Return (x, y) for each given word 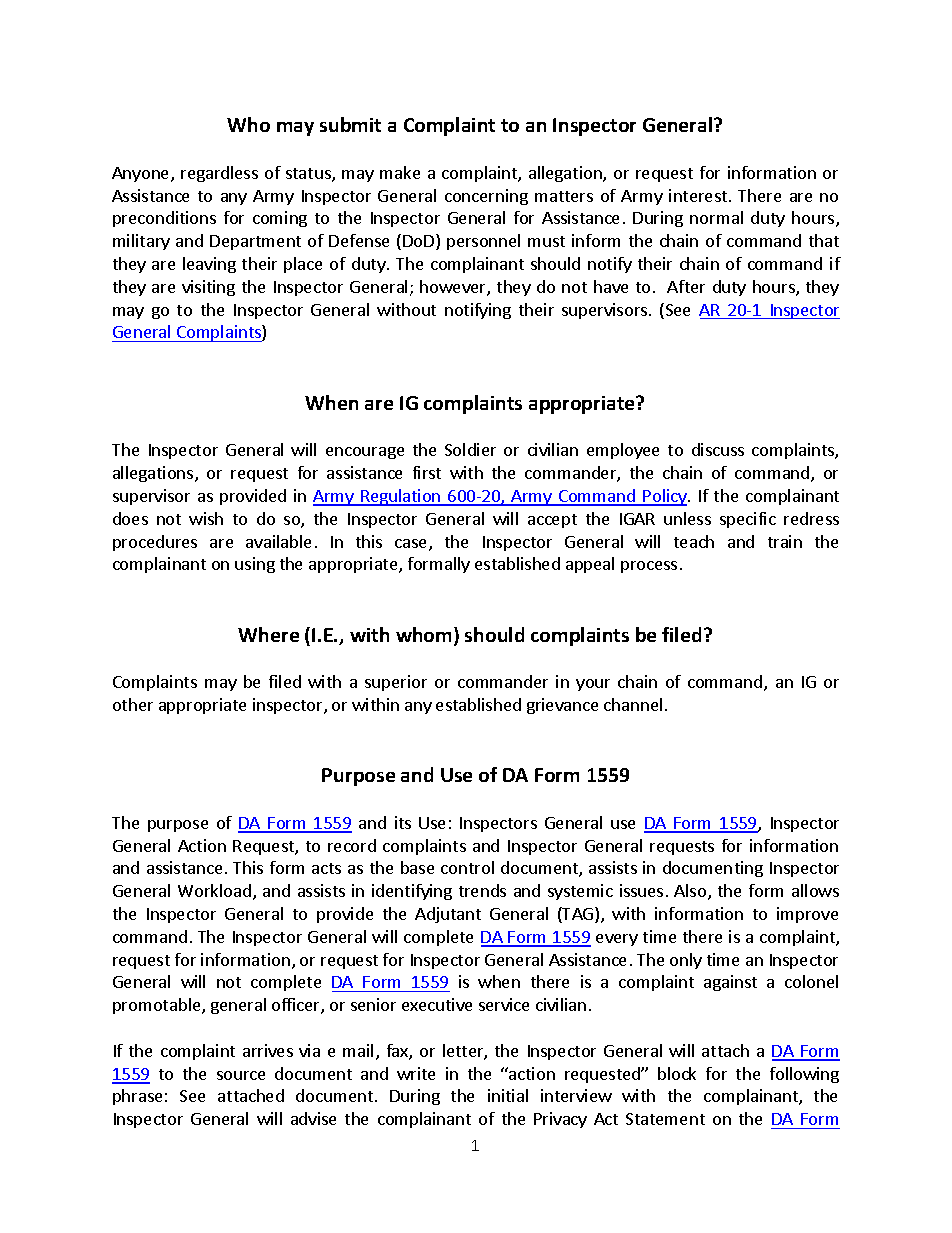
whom (423, 634)
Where (268, 634)
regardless (219, 174)
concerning (486, 197)
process (649, 567)
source (241, 1075)
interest (699, 195)
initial (508, 1095)
